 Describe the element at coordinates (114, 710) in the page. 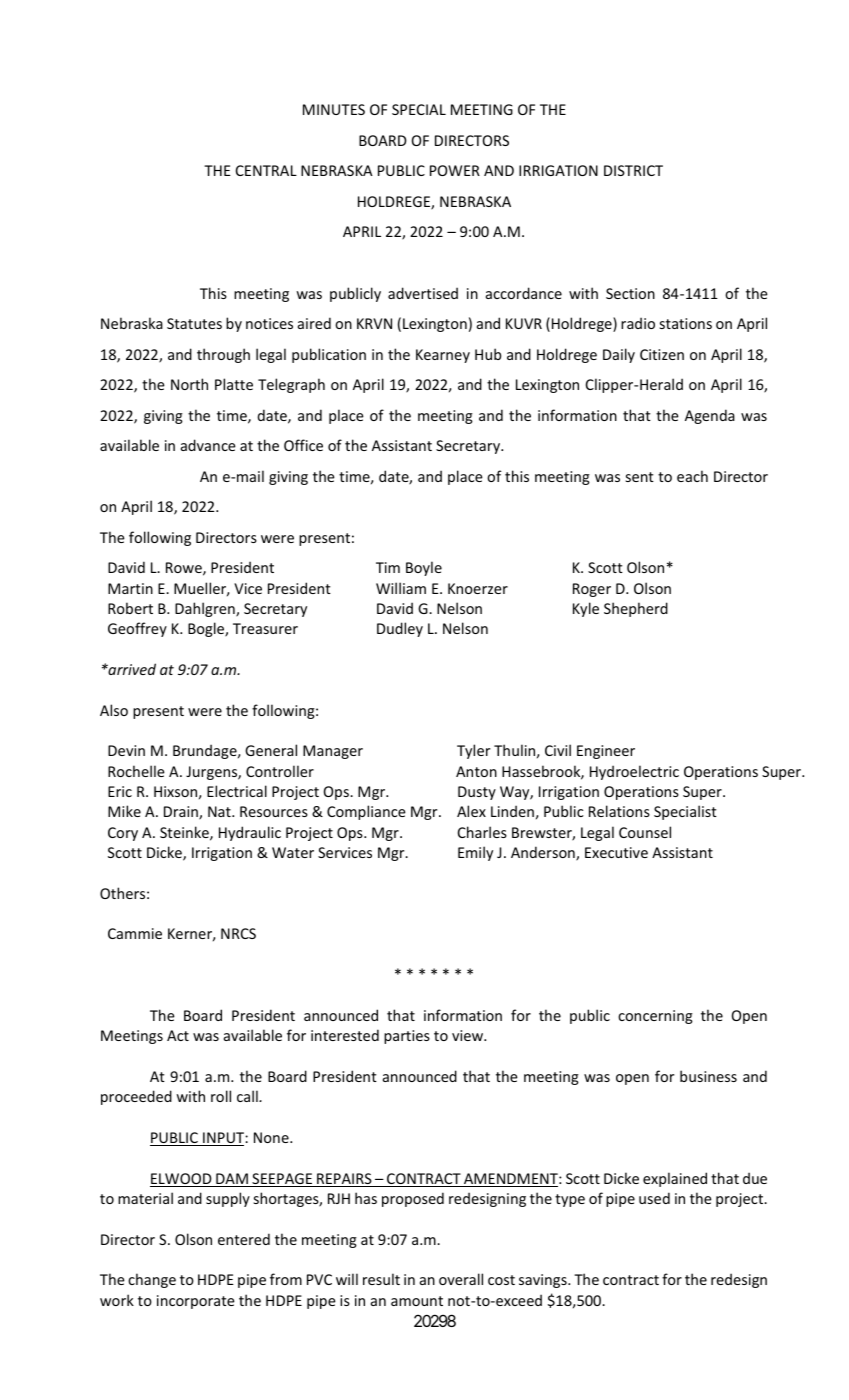

I see `Also` at that location.
